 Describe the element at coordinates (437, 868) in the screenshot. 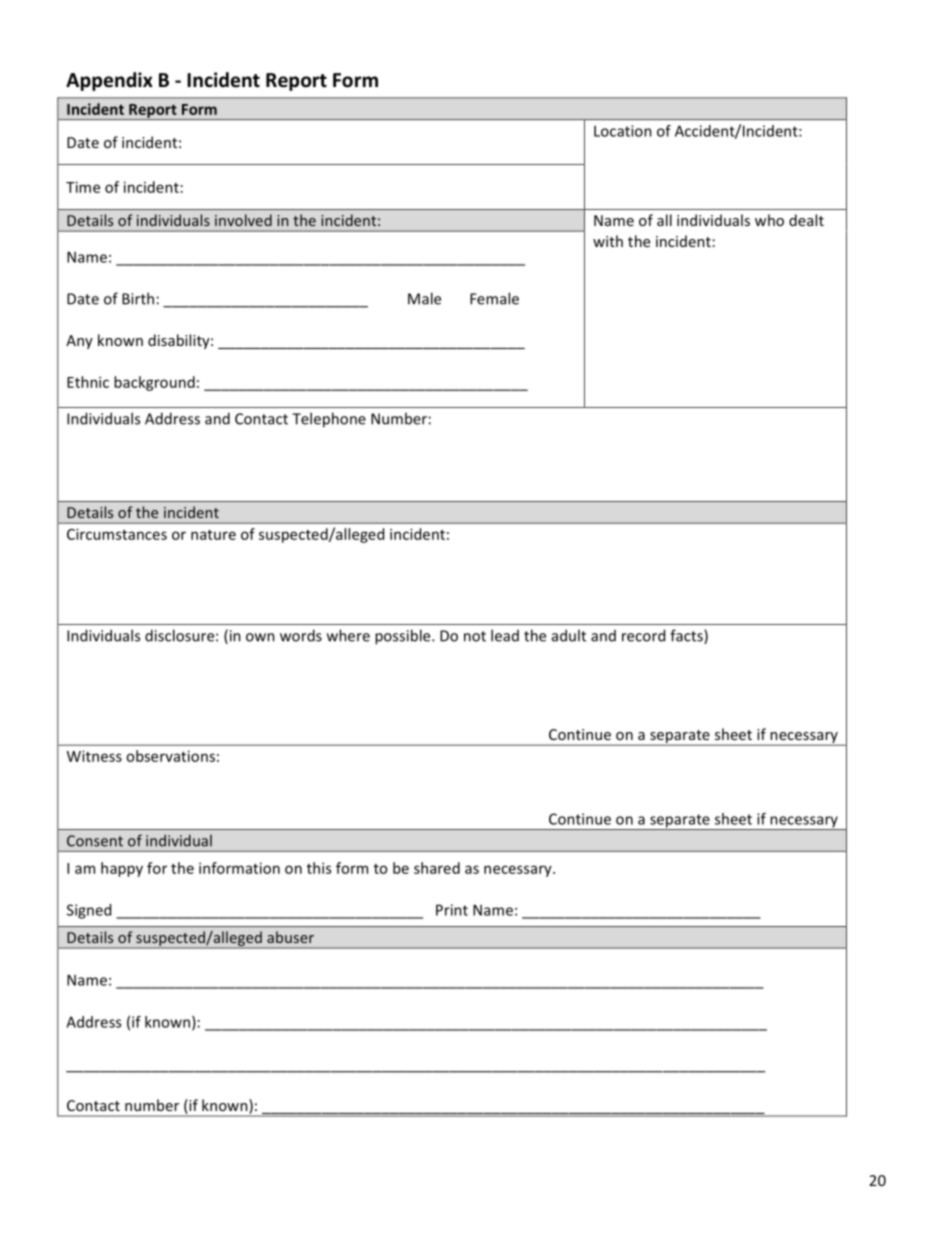

I see `shared` at that location.
